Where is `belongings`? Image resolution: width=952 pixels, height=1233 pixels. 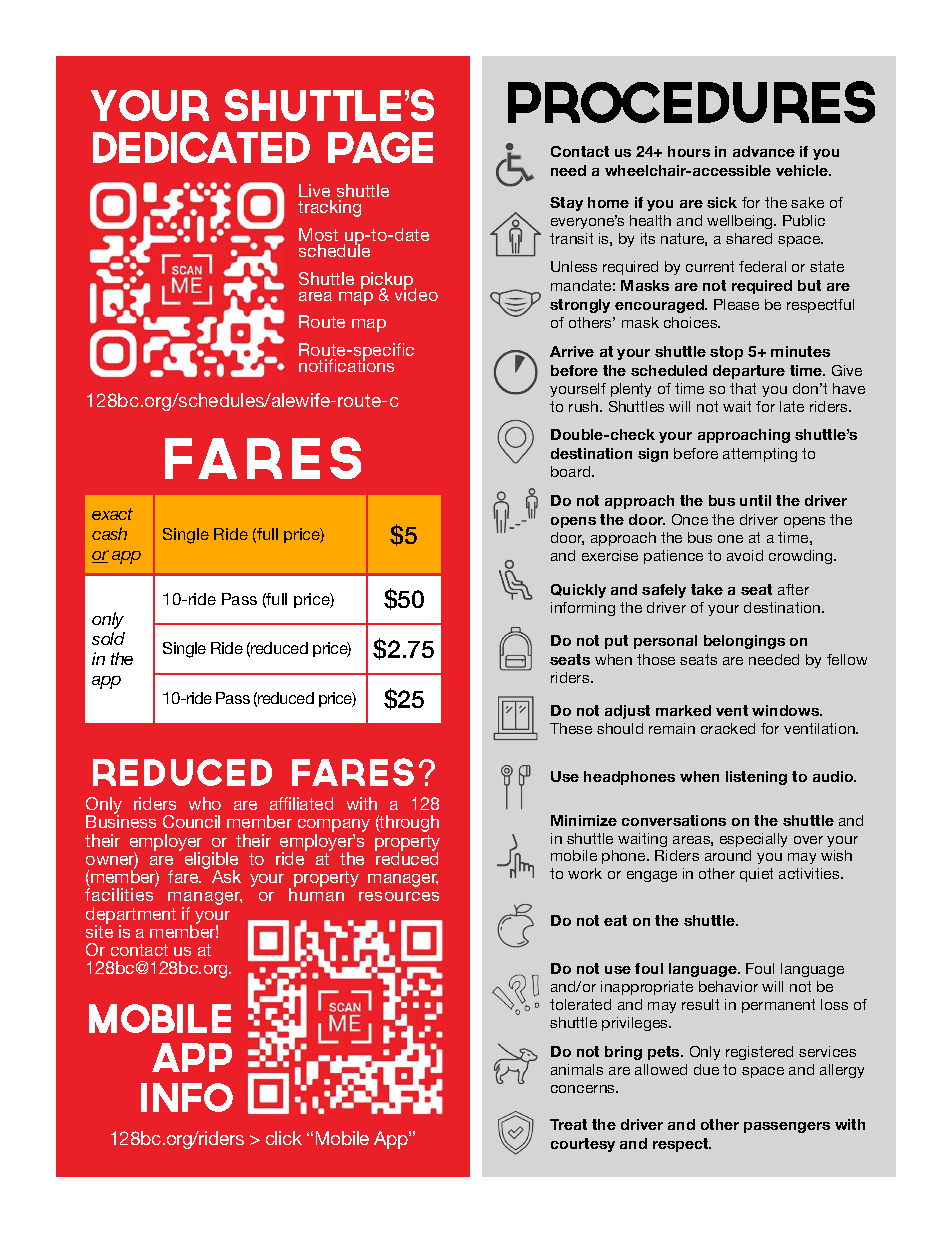 belongings is located at coordinates (744, 642).
